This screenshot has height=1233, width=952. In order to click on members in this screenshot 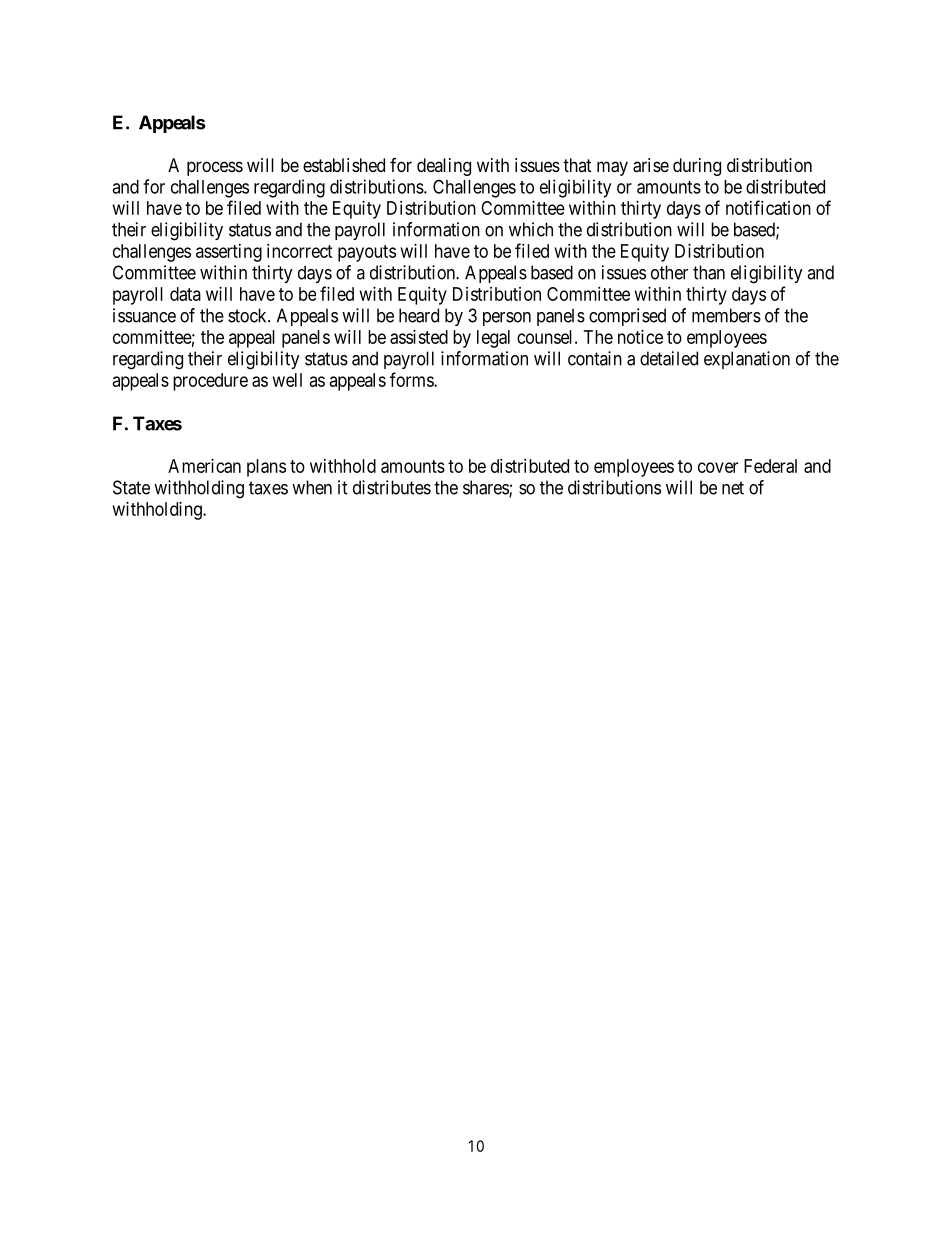, I will do `click(726, 315)`.
